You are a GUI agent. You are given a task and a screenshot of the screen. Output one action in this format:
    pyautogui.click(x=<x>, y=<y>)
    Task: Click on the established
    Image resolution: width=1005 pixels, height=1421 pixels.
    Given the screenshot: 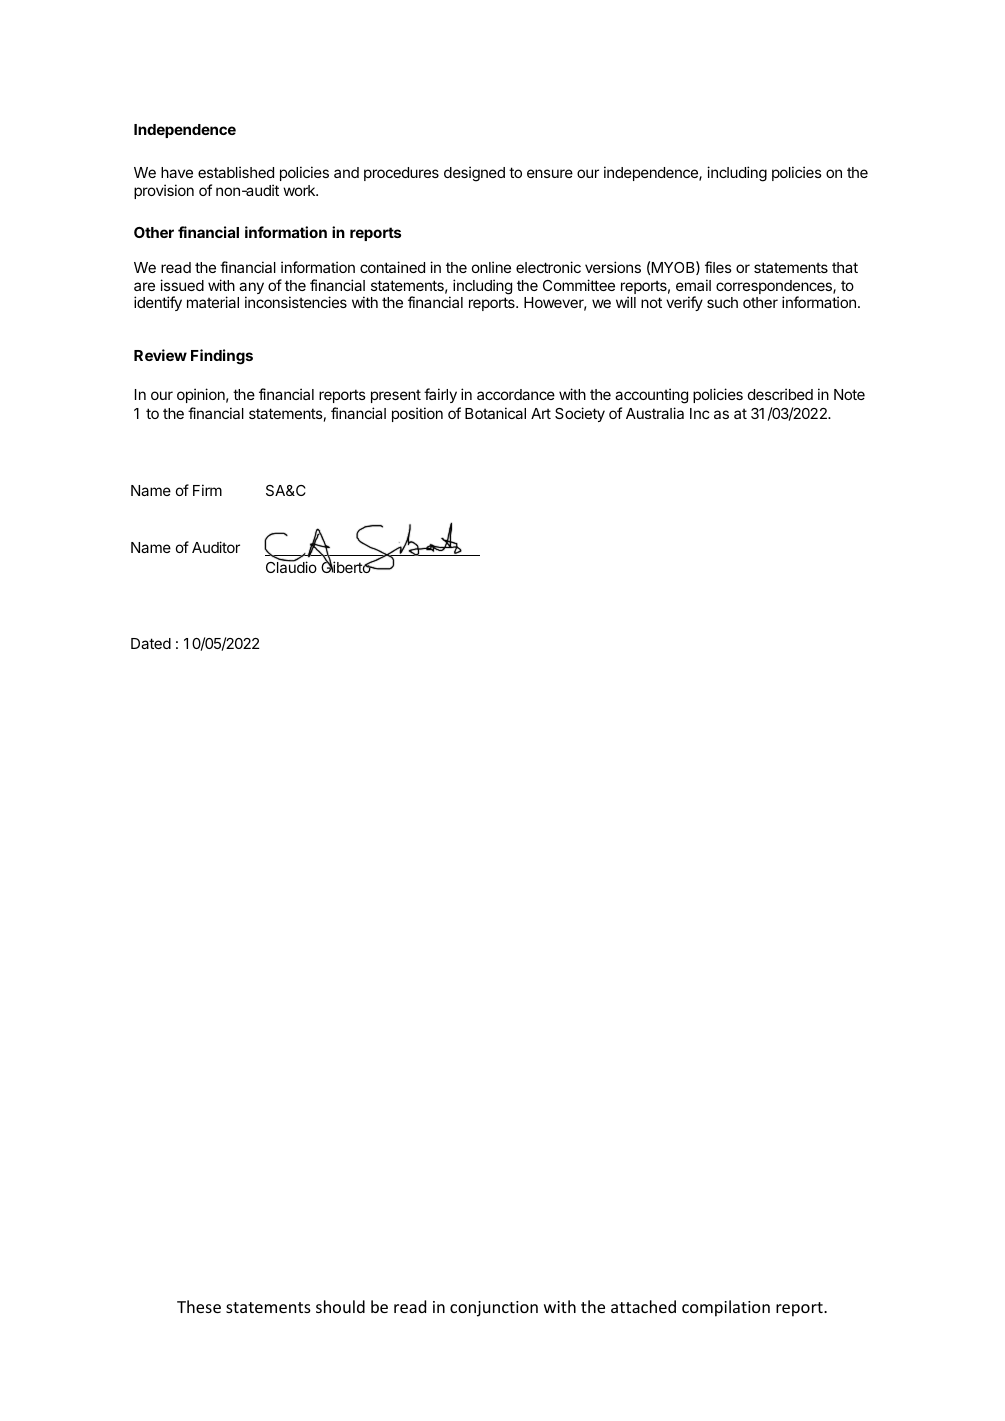 What is the action you would take?
    pyautogui.click(x=236, y=172)
